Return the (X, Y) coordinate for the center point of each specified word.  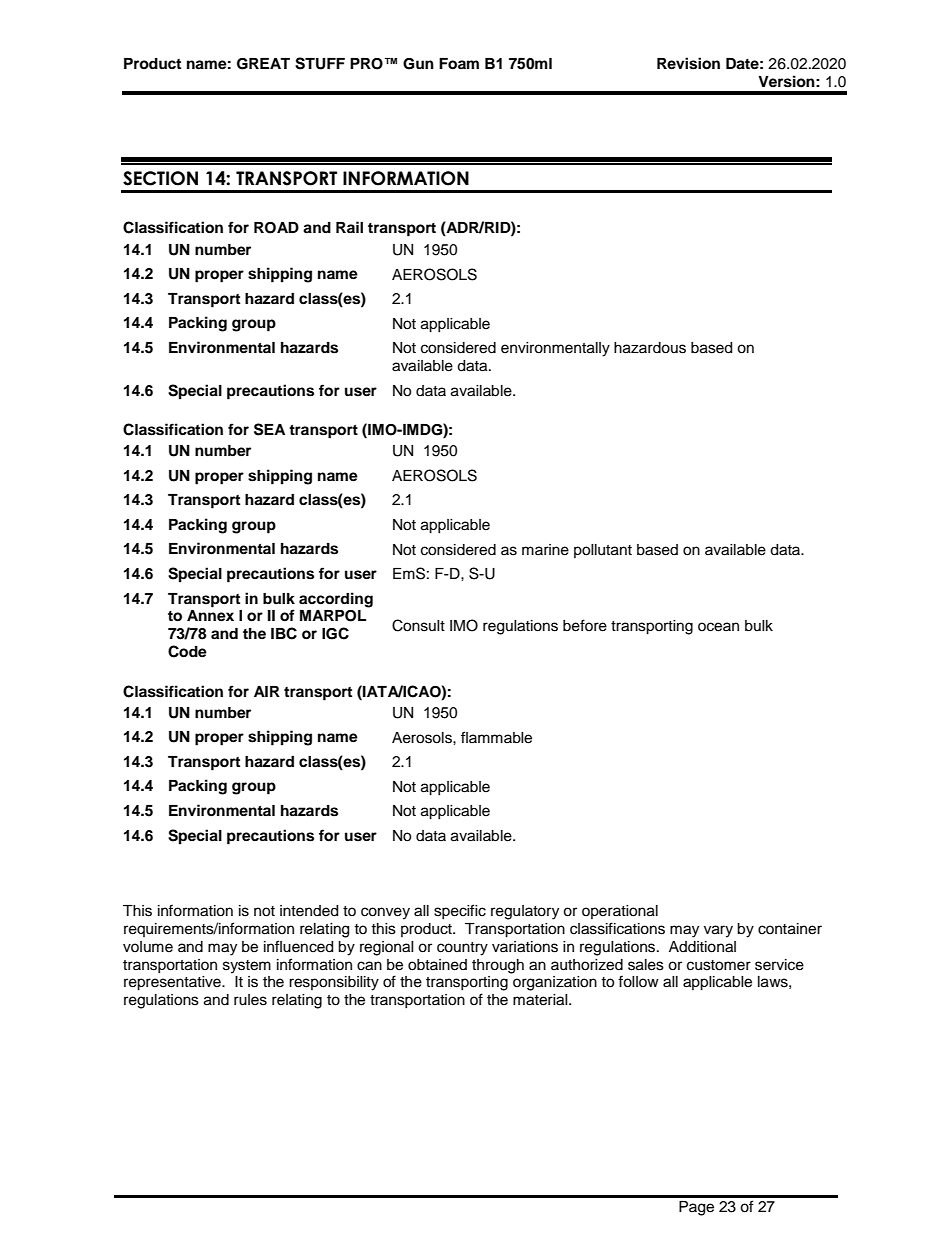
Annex (210, 616)
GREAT (263, 64)
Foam (459, 64)
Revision (688, 63)
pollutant (603, 551)
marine (545, 550)
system (247, 967)
